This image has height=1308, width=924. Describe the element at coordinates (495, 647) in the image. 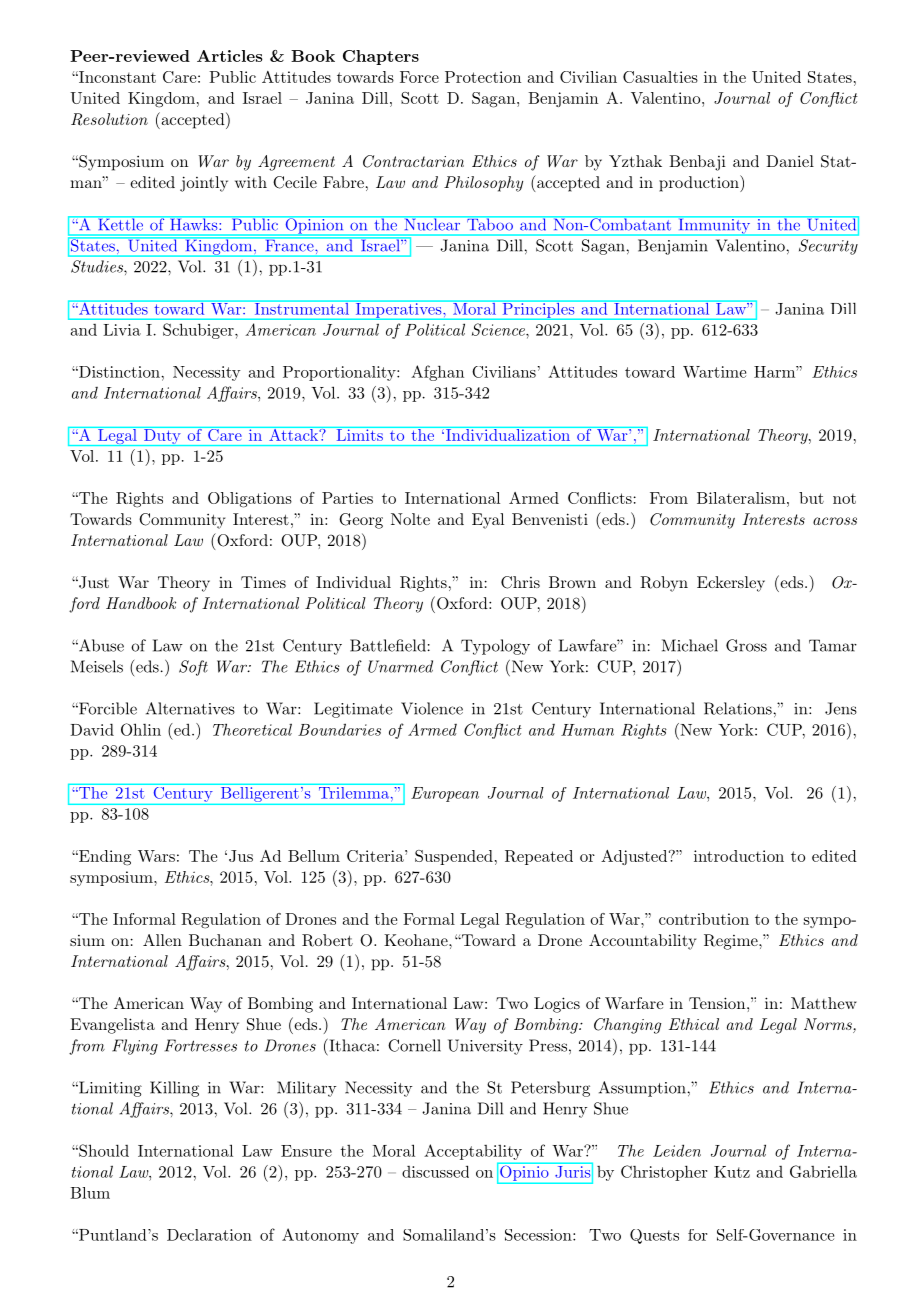

I see `Typology` at that location.
